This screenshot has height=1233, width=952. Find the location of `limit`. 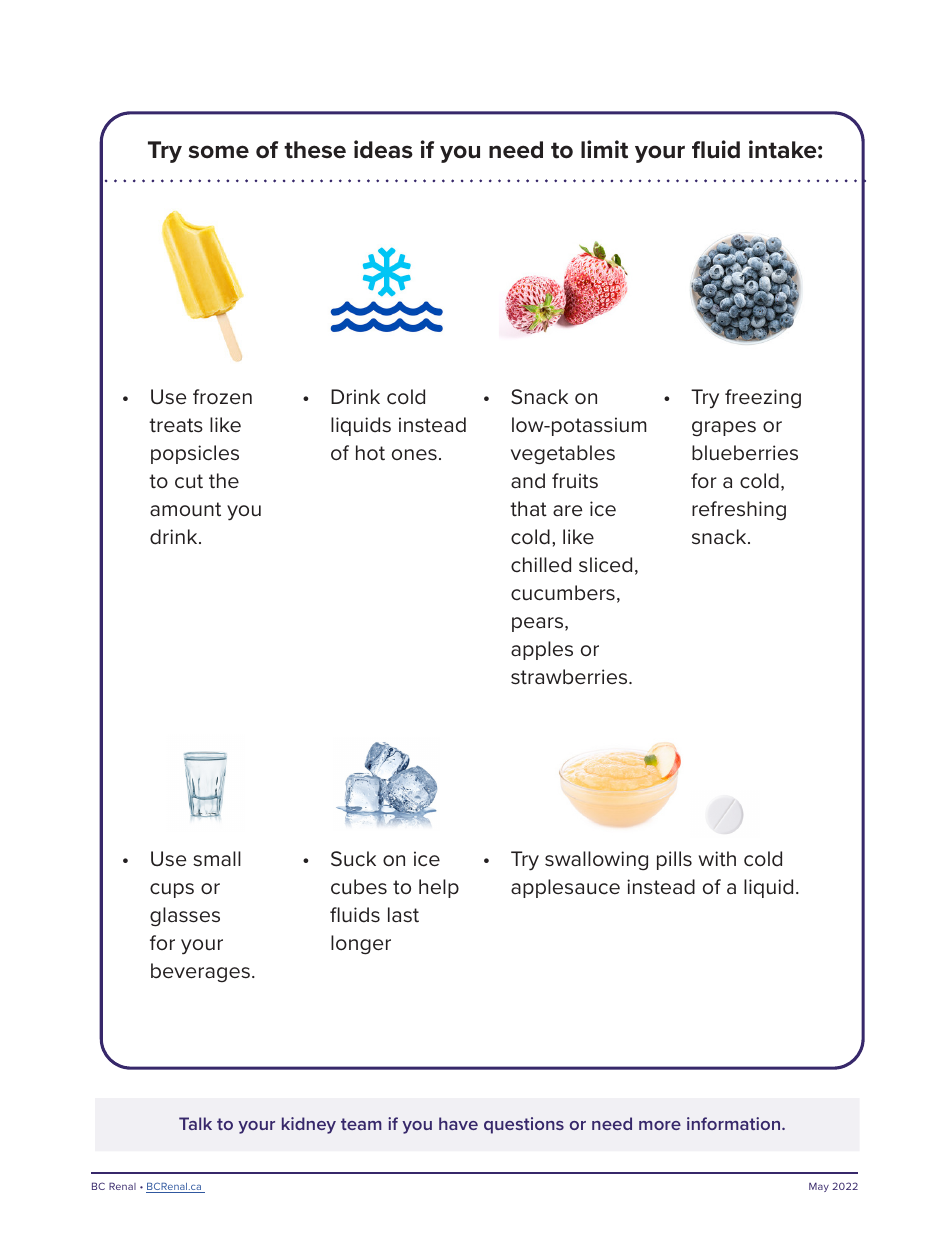

limit is located at coordinates (604, 149).
